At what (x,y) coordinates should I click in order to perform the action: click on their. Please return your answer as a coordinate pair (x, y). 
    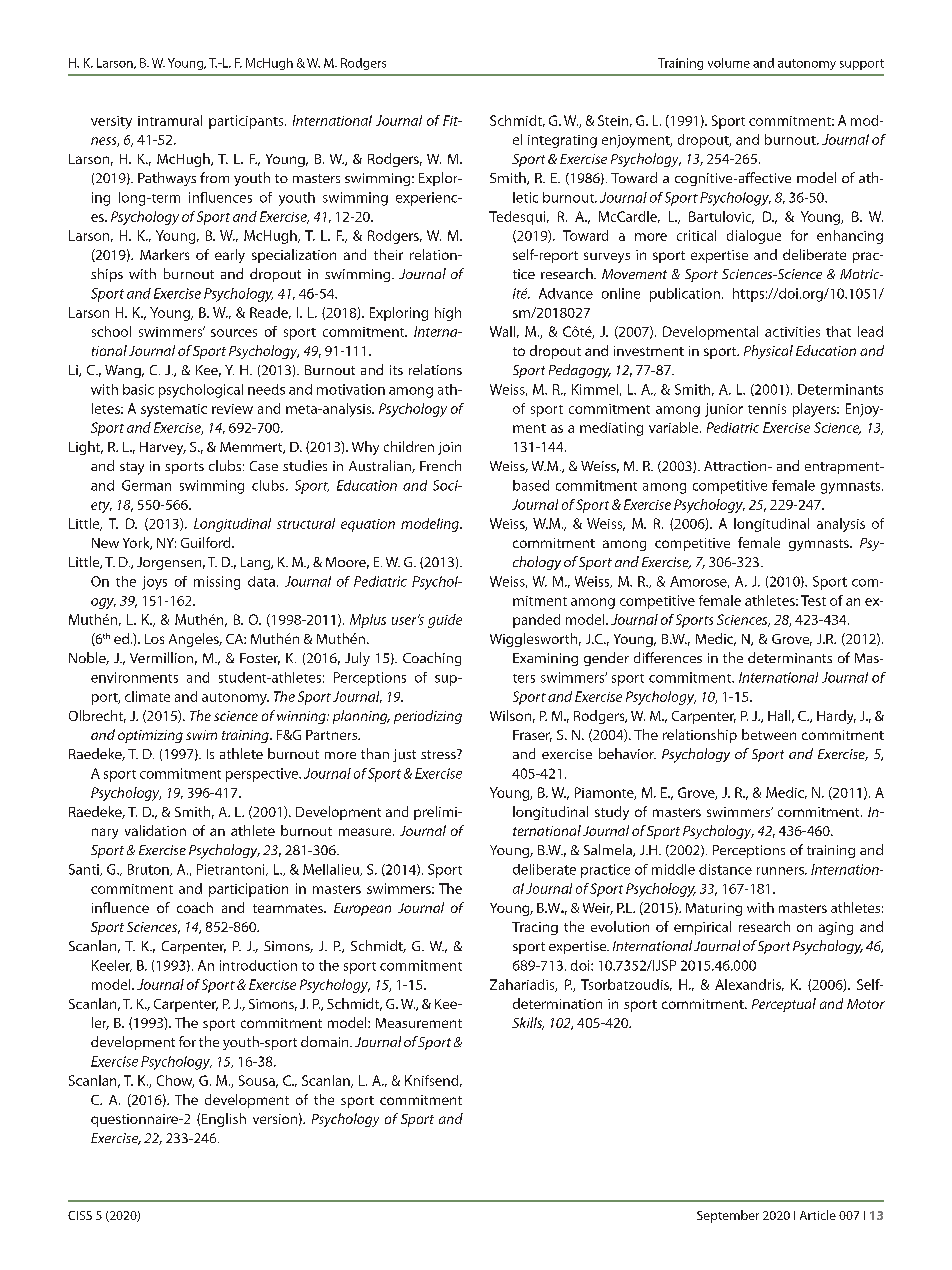
    Looking at the image, I should click on (388, 254).
